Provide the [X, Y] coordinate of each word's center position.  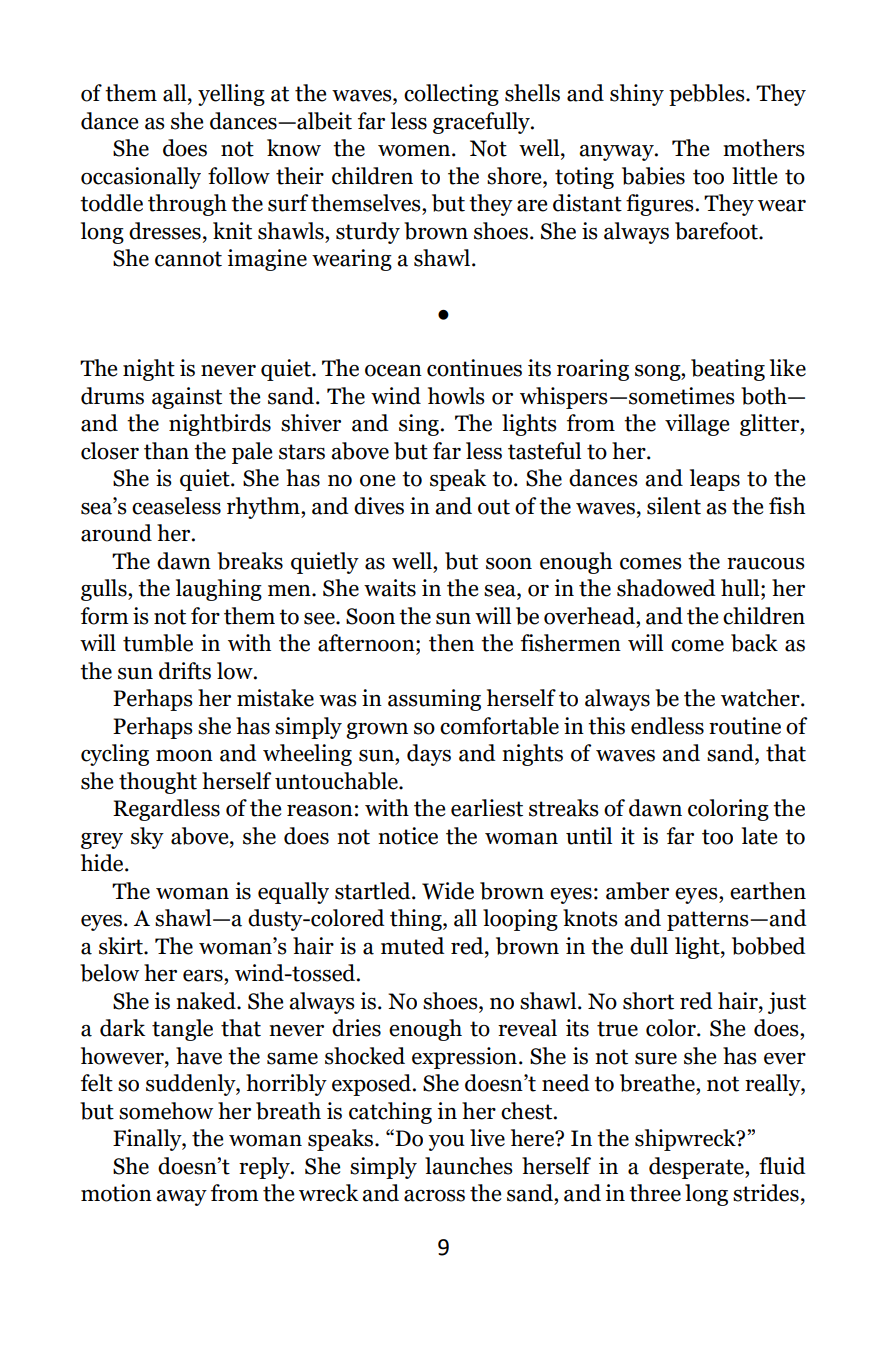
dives [379, 506]
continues [474, 368]
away [181, 1198]
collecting [451, 95]
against [187, 398]
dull [649, 946]
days [429, 755]
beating [728, 370]
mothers [764, 148]
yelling [231, 95]
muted [413, 946]
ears [204, 976]
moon [184, 756]
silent [674, 506]
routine [745, 726]
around [116, 533]
